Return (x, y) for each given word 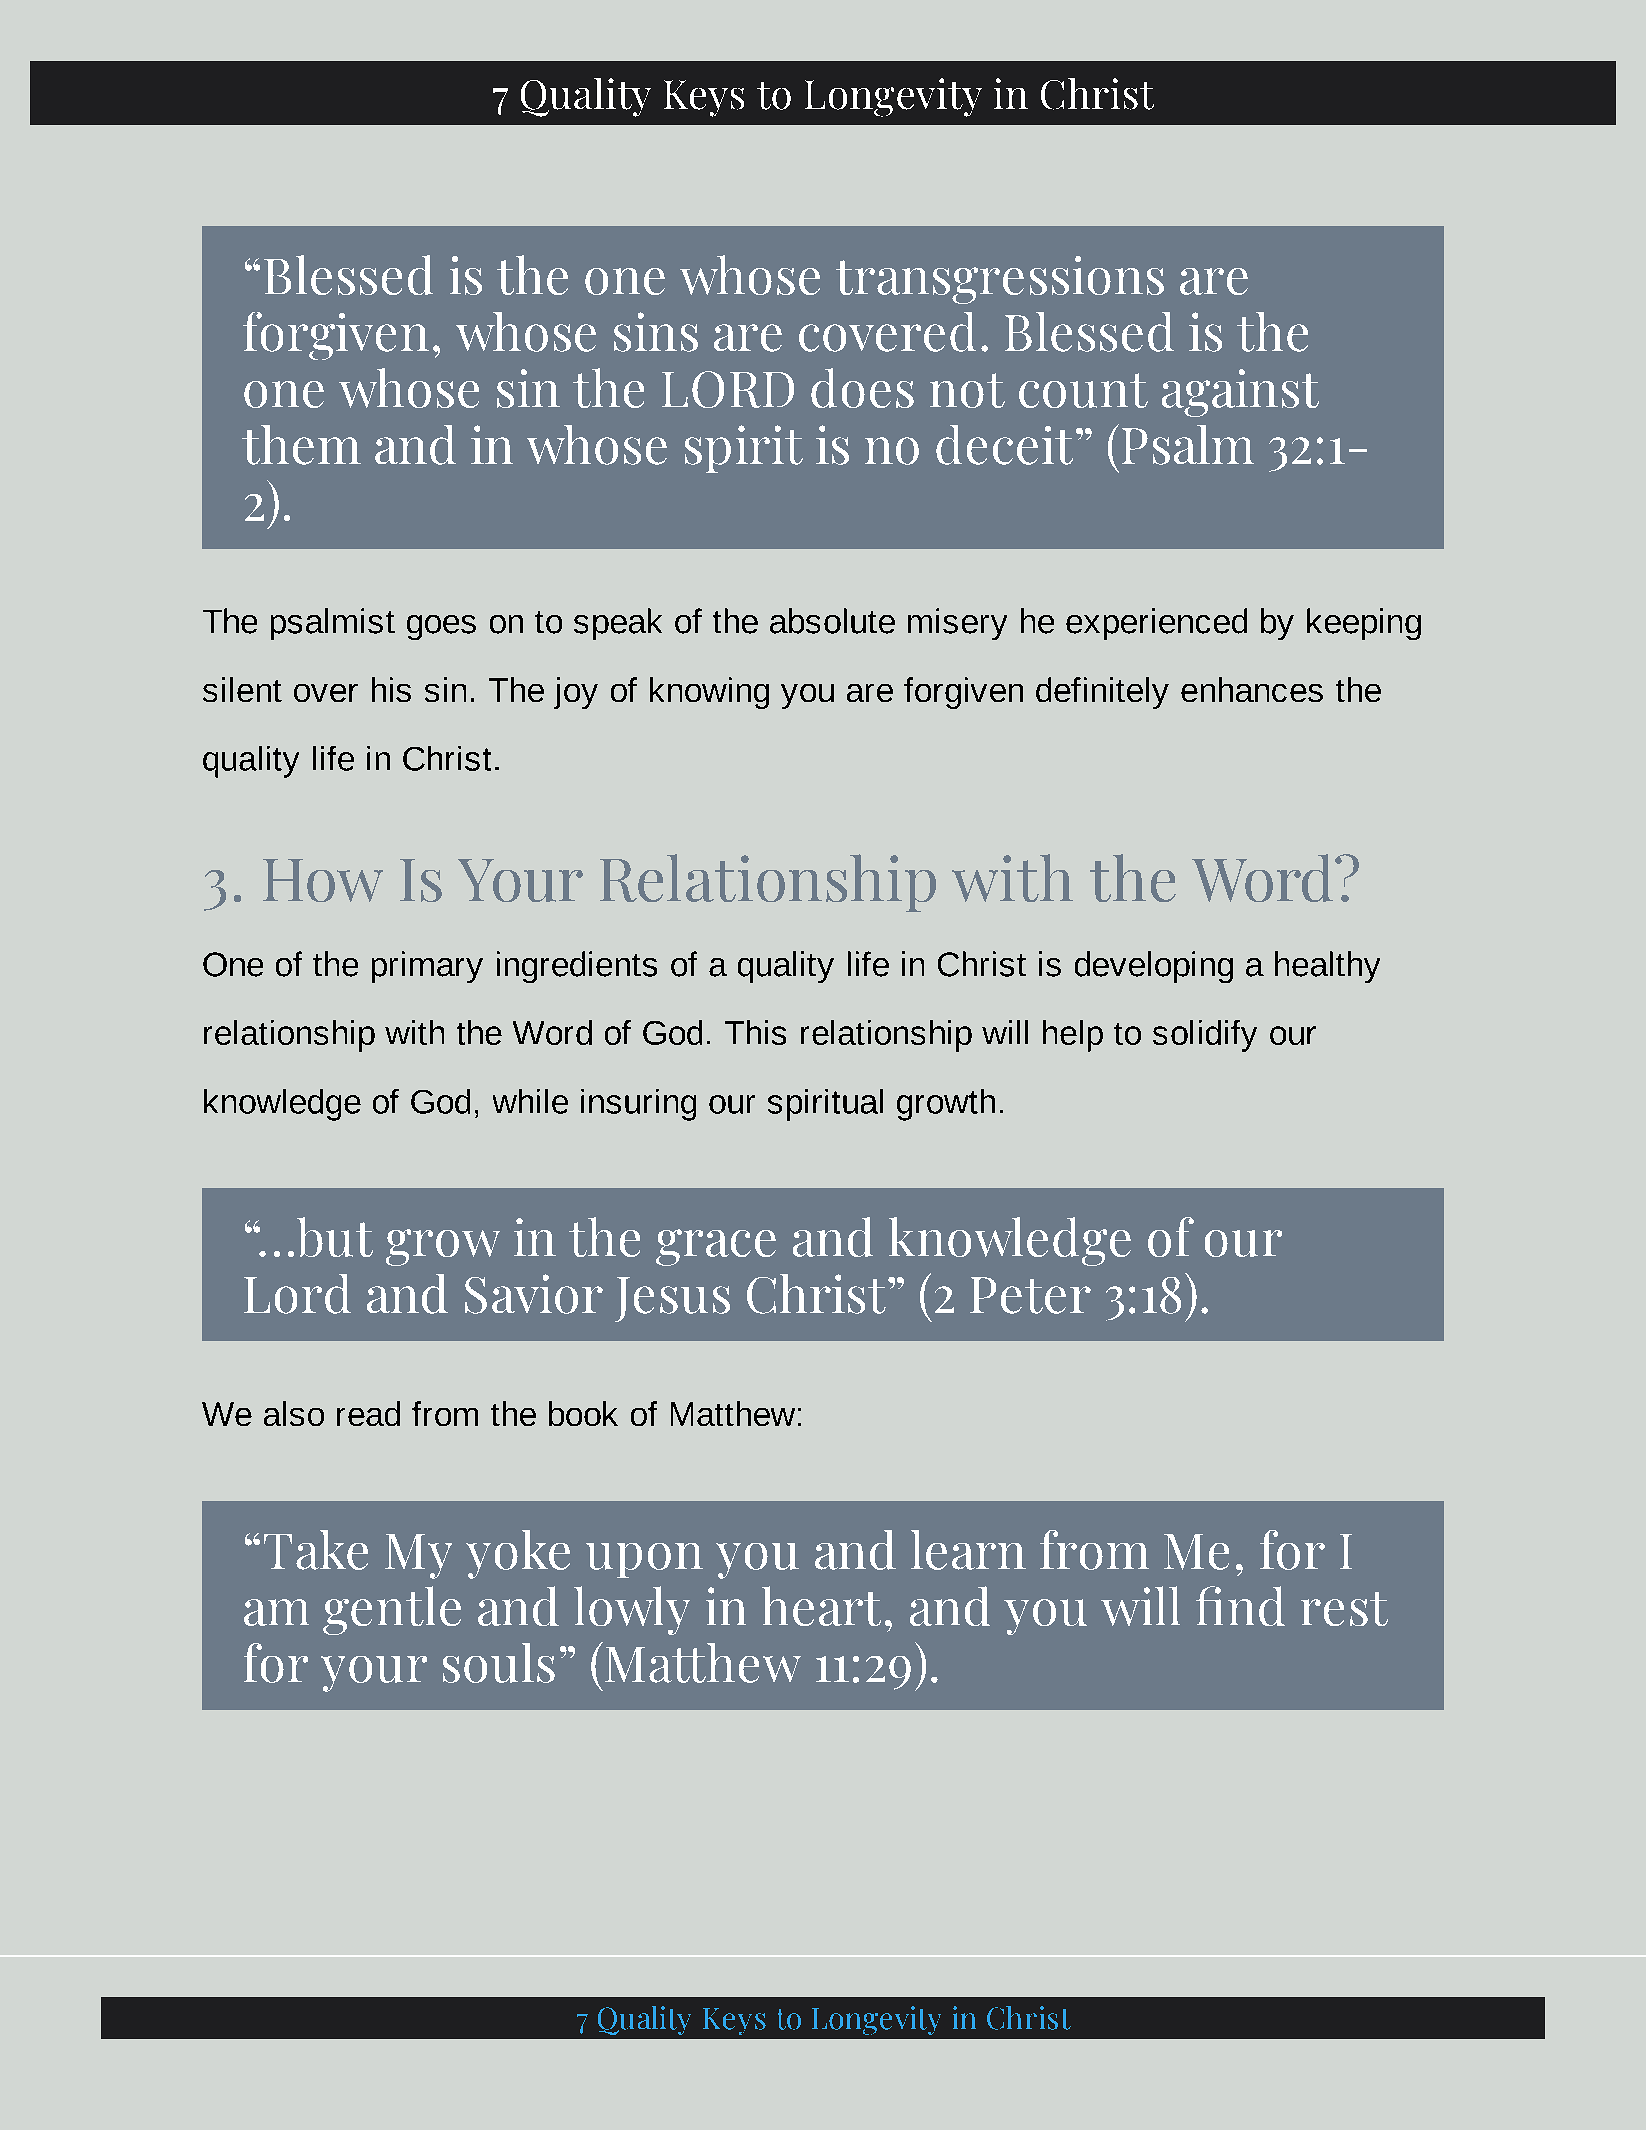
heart (821, 1606)
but (335, 1237)
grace (716, 1247)
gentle (392, 1610)
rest (1344, 1609)
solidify (1205, 1036)
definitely (1102, 693)
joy (576, 693)
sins (656, 332)
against (1240, 393)
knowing (709, 693)
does (862, 388)
